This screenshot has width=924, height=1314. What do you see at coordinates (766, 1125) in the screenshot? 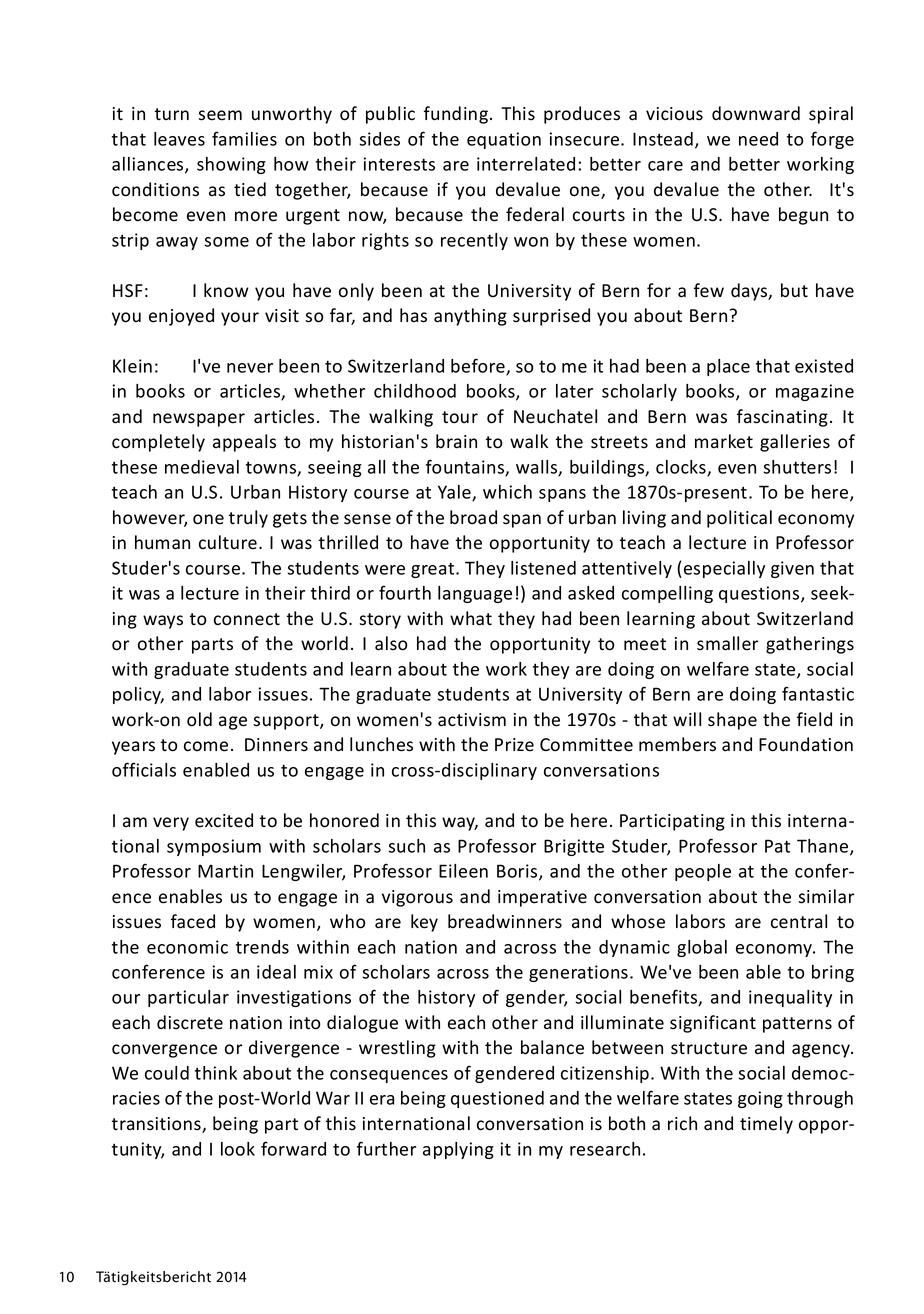
I see `timely` at bounding box center [766, 1125].
